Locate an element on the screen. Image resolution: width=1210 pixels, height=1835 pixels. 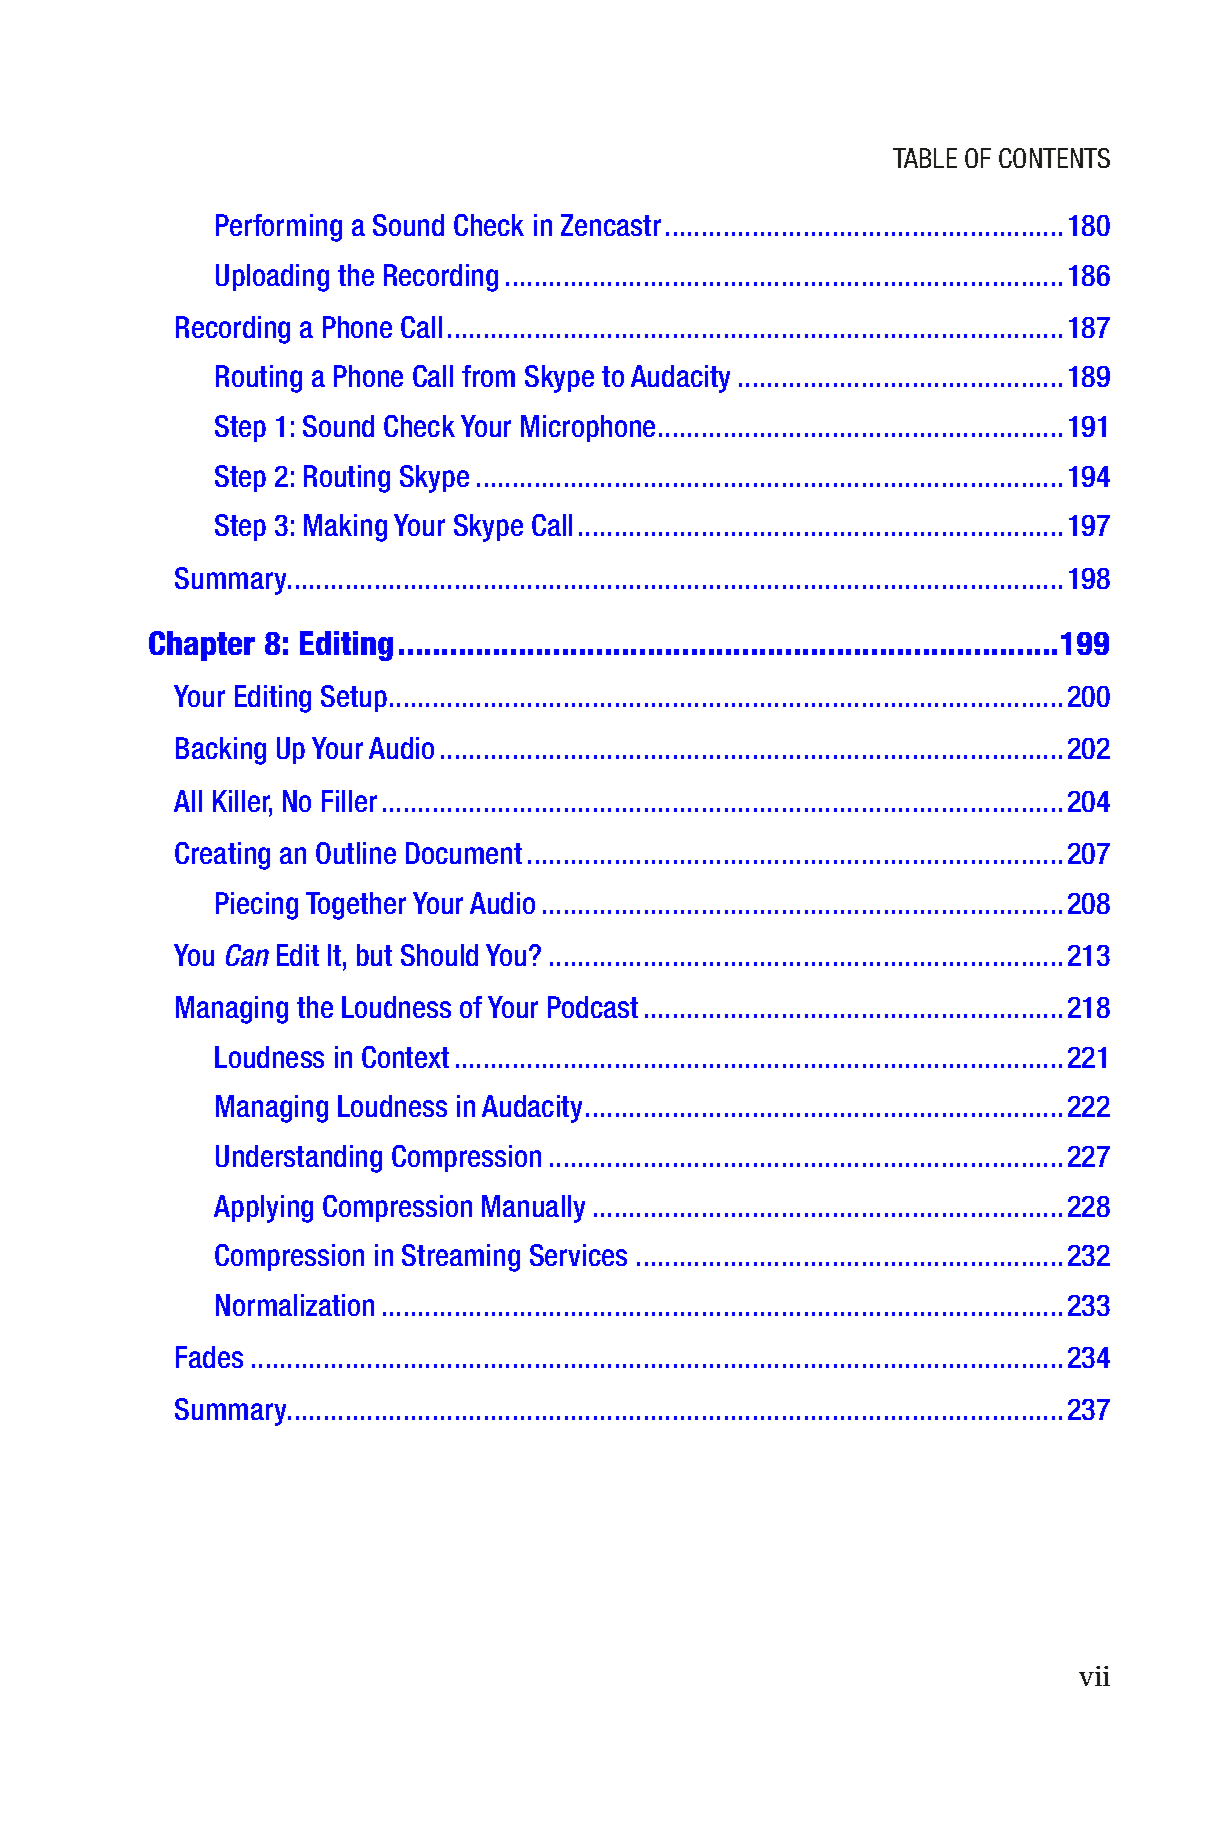
Applying is located at coordinates (263, 1209).
